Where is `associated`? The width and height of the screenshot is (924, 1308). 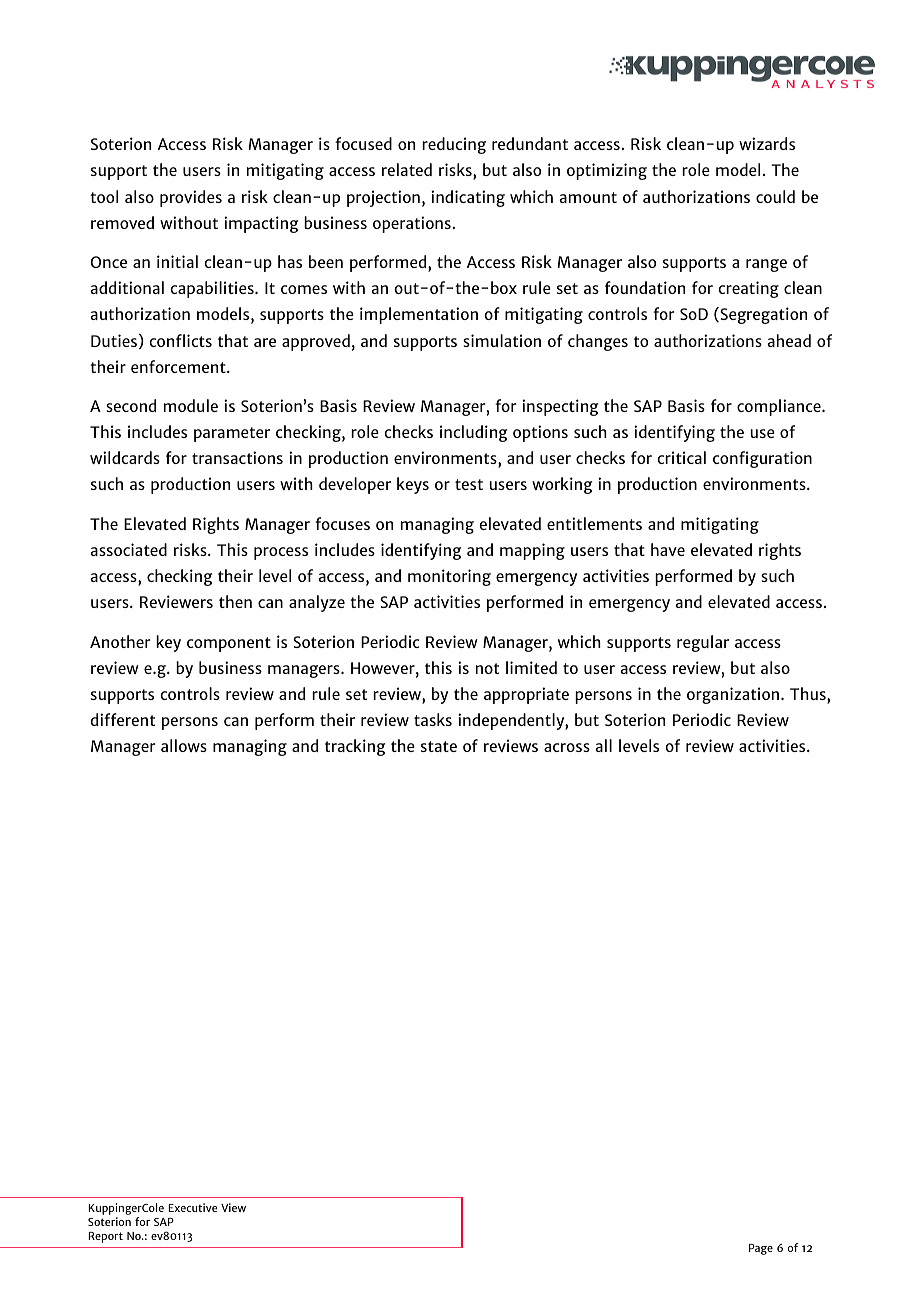 associated is located at coordinates (128, 549).
